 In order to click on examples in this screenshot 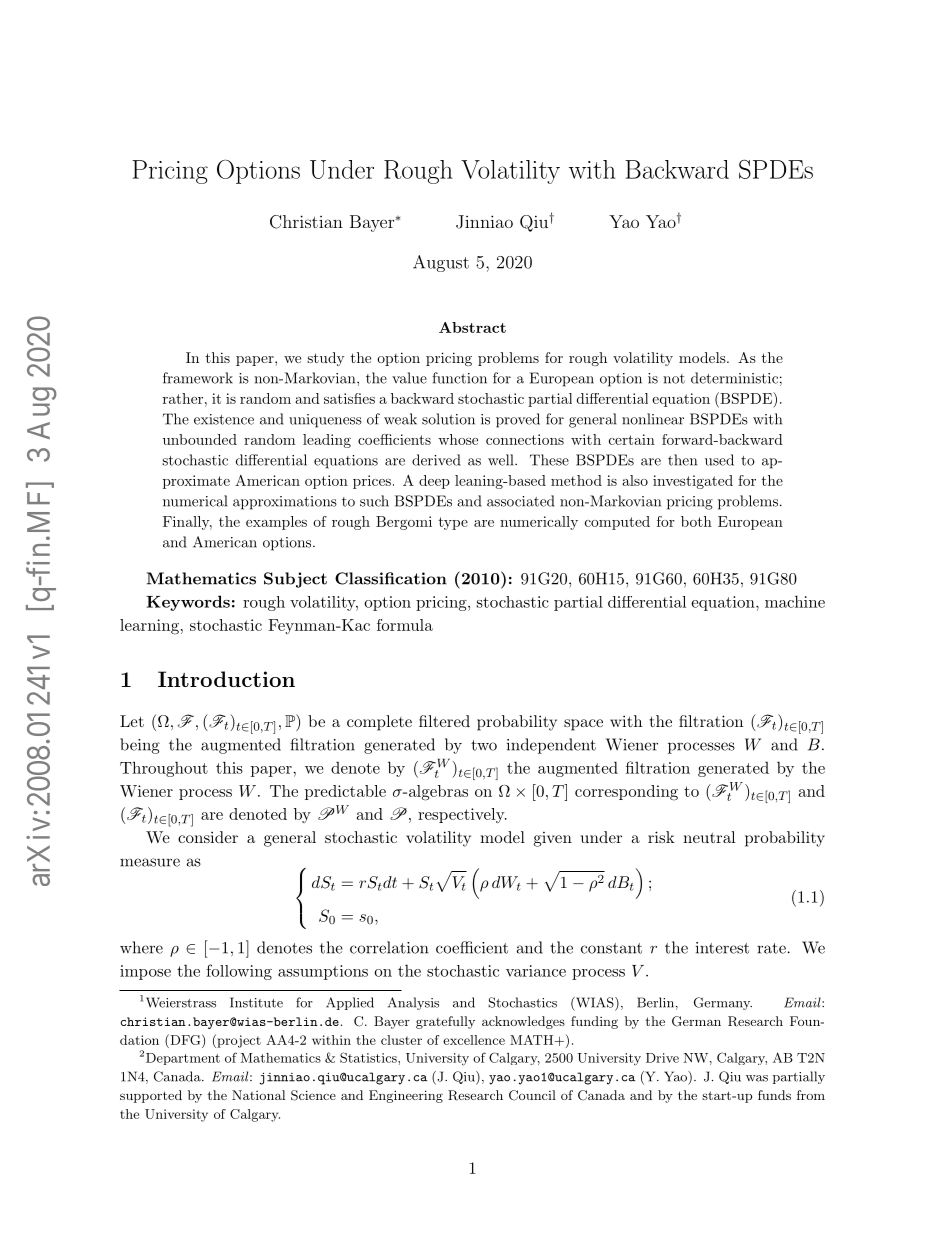, I will do `click(276, 523)`.
